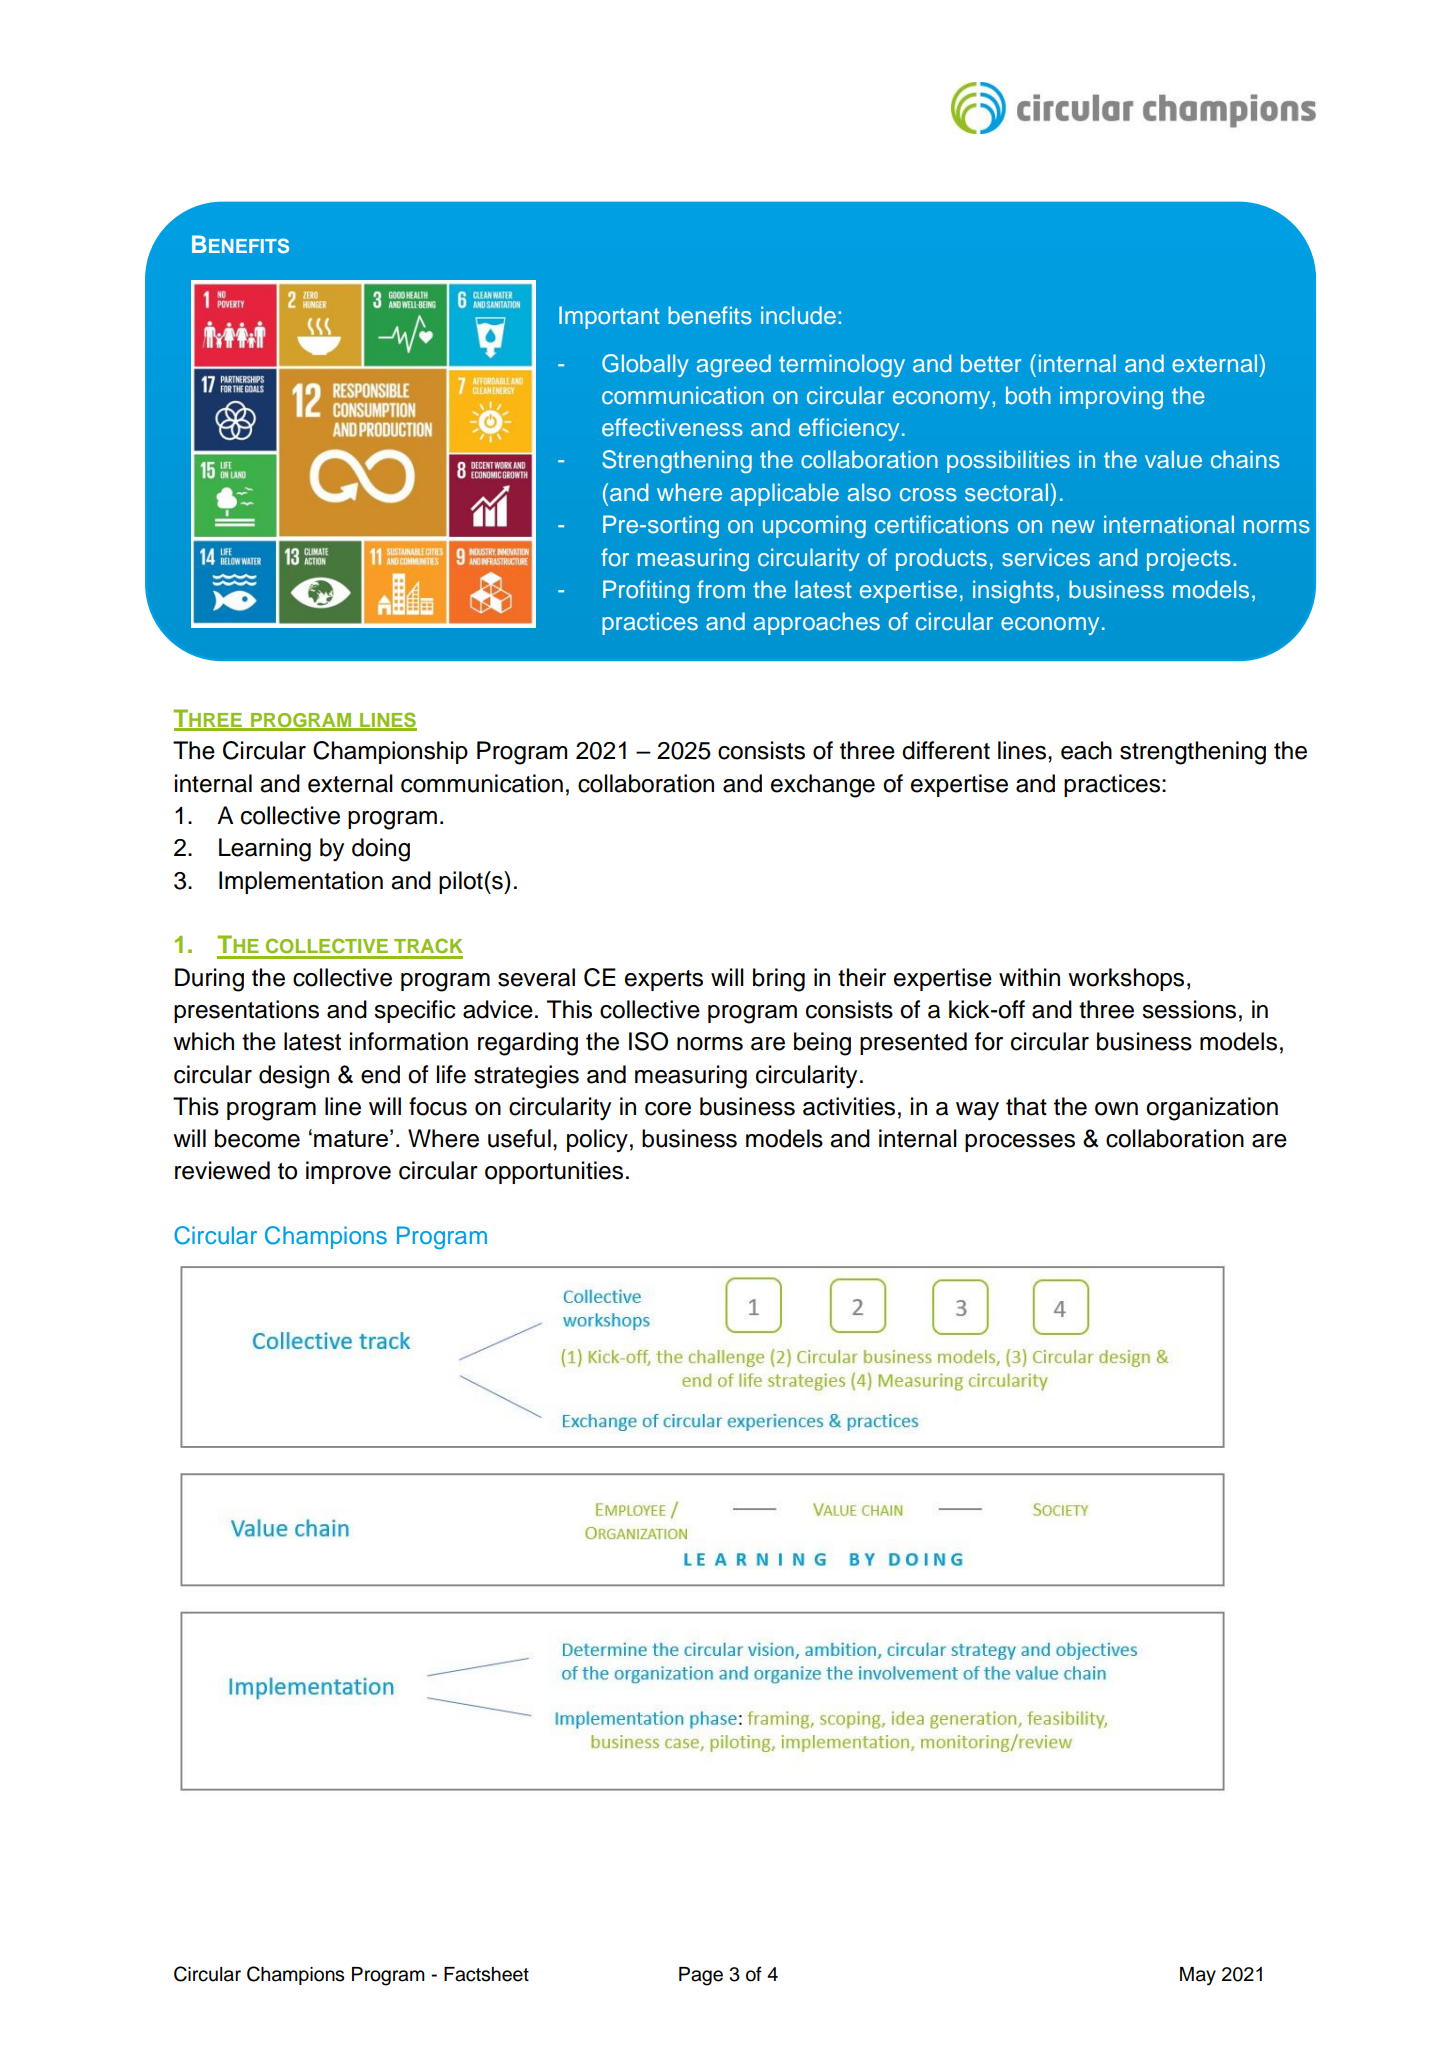 The height and width of the document is (2058, 1455). Describe the element at coordinates (701, 1976) in the document. I see `Page` at that location.
